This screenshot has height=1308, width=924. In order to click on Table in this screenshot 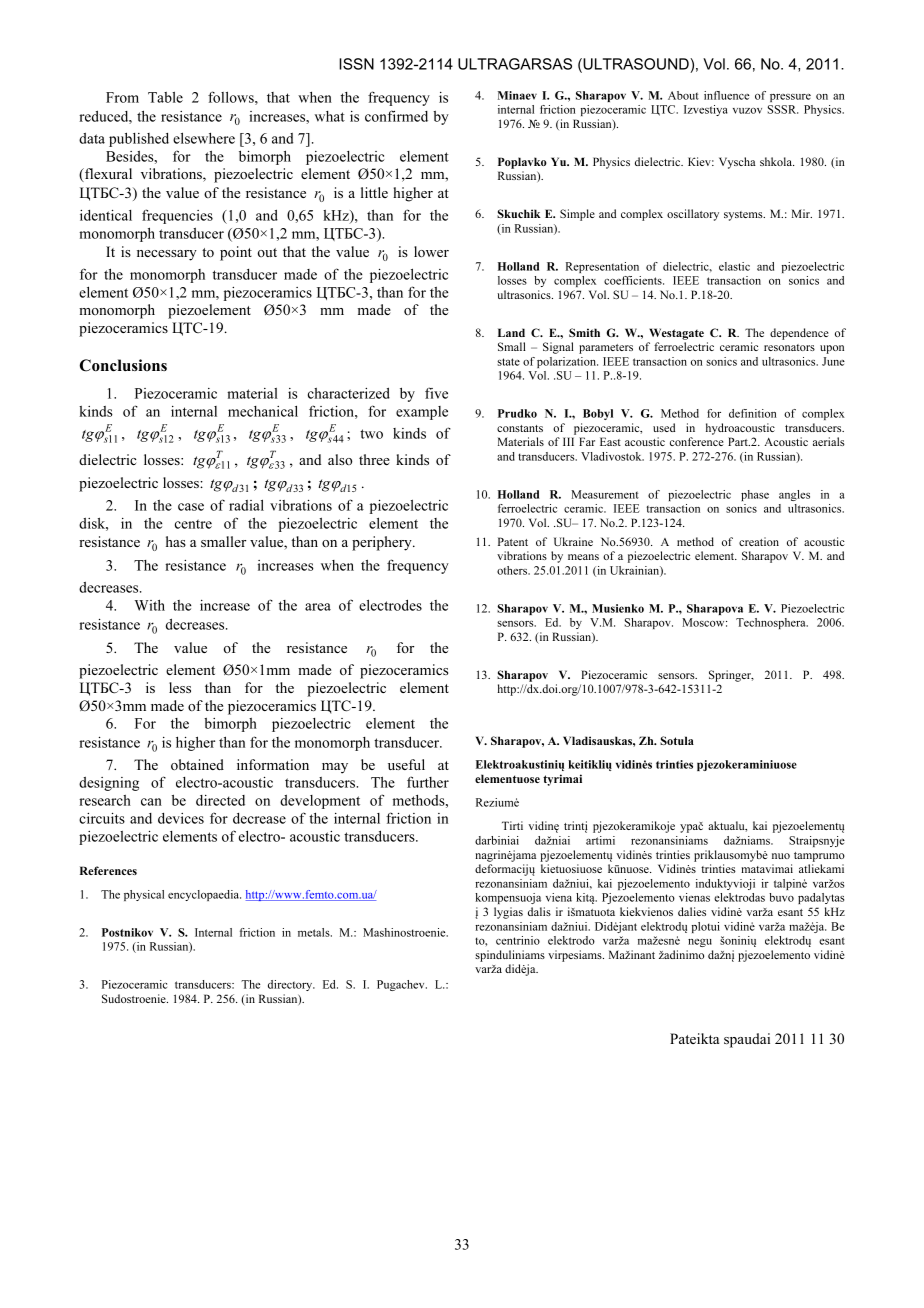, I will do `click(165, 97)`.
